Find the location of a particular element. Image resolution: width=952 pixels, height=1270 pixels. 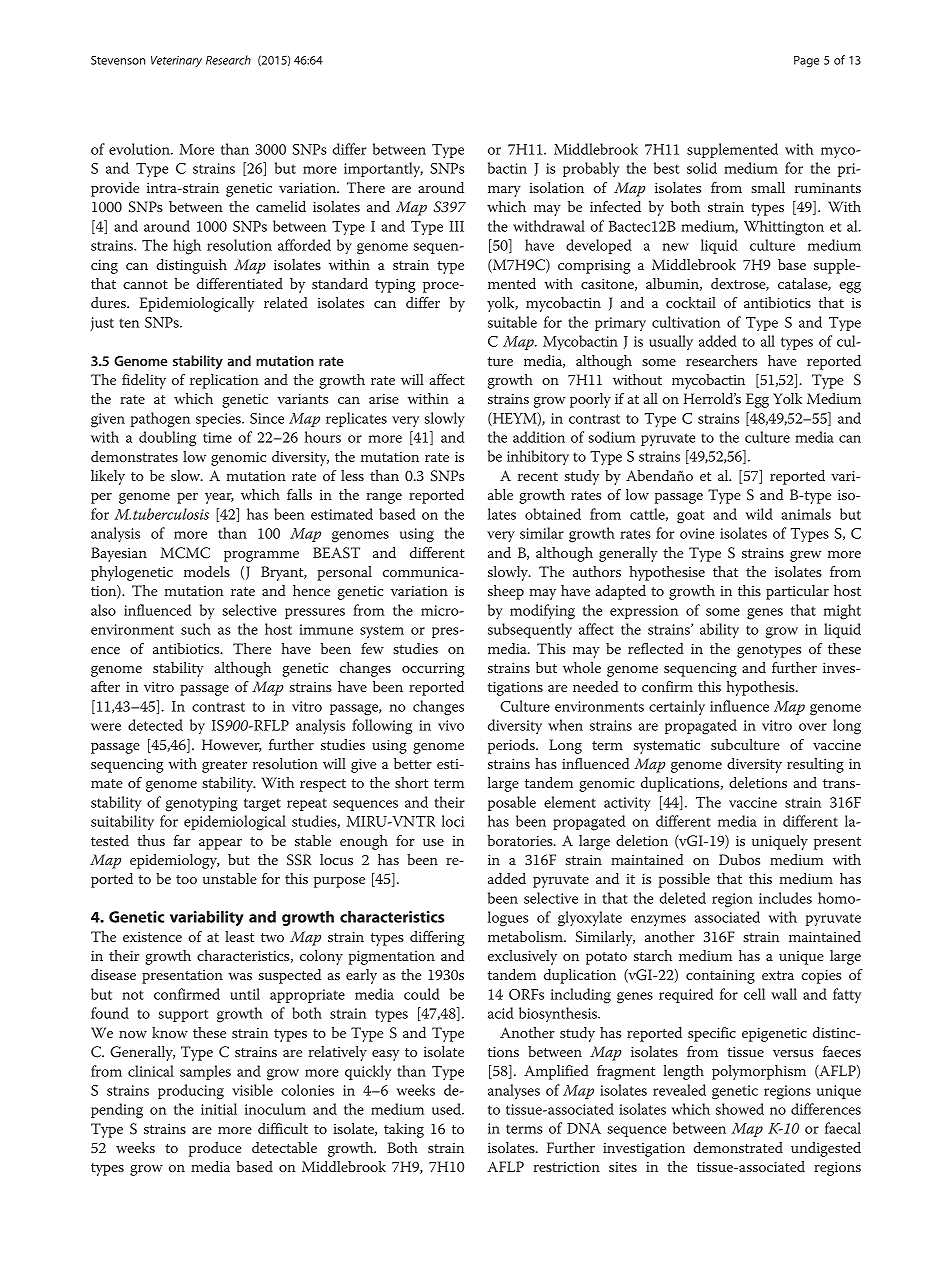

produce is located at coordinates (215, 1149).
